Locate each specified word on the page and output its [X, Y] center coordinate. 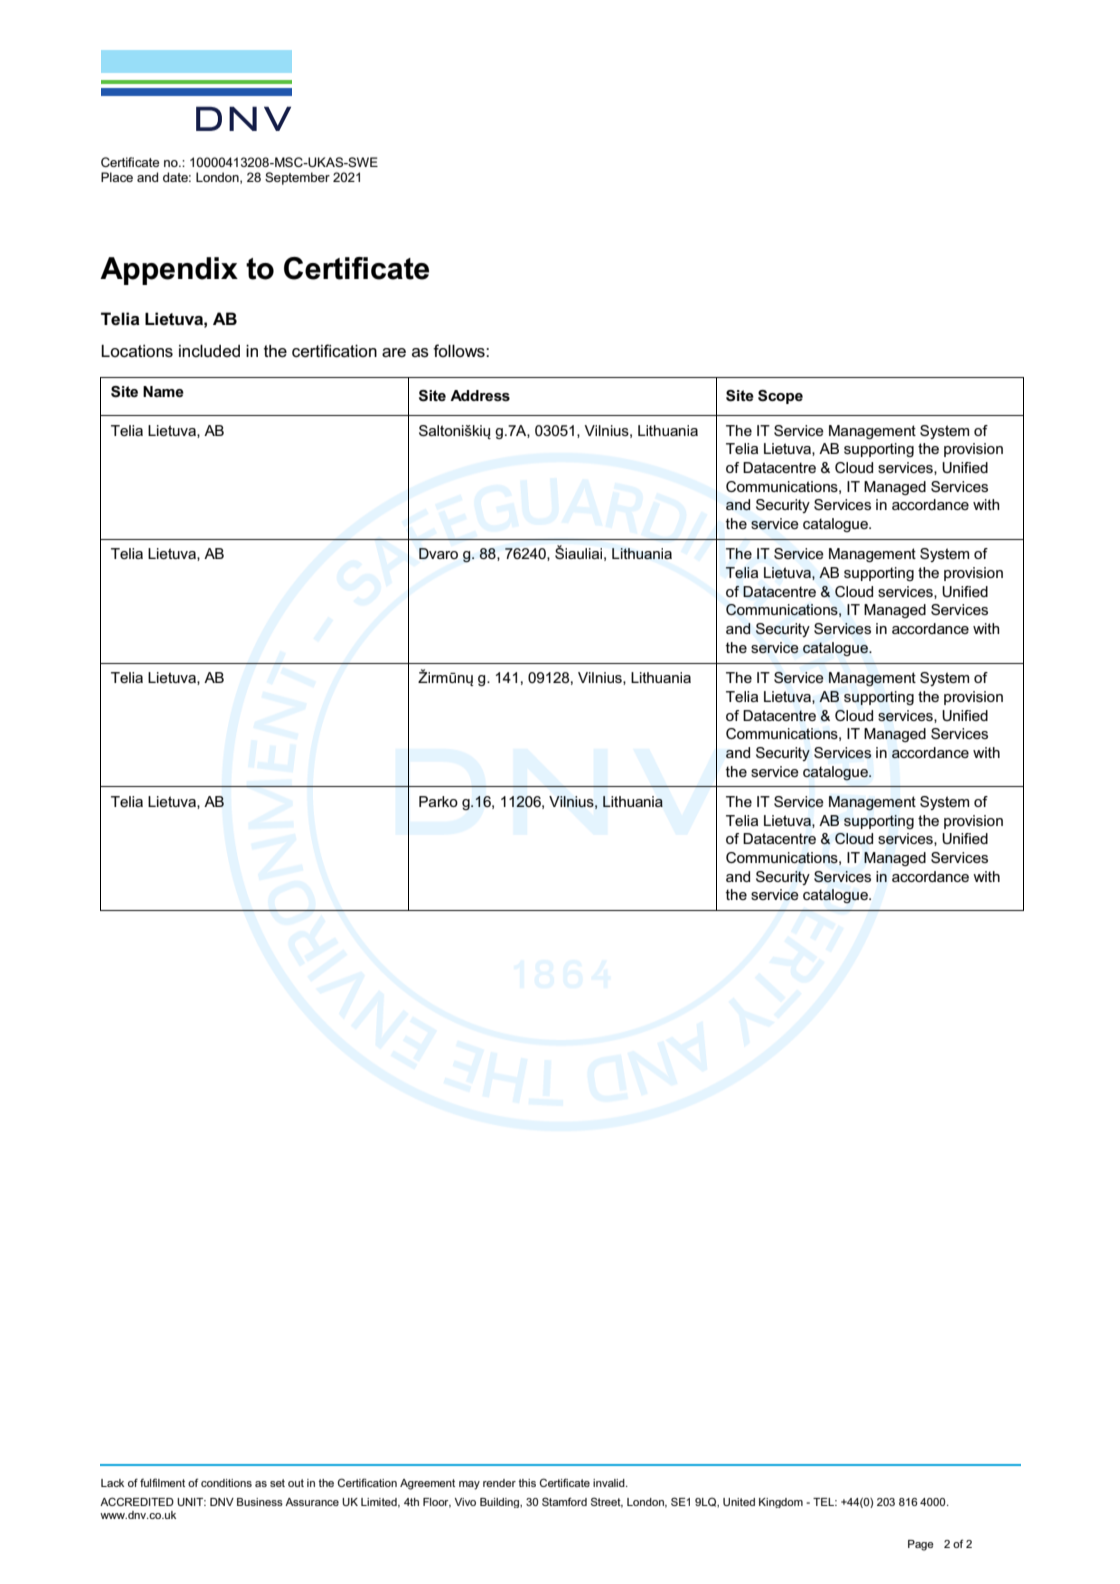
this [527, 1483]
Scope [780, 397]
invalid [610, 1483]
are [394, 352]
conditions [226, 1483]
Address [480, 395]
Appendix [169, 271]
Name [163, 391]
